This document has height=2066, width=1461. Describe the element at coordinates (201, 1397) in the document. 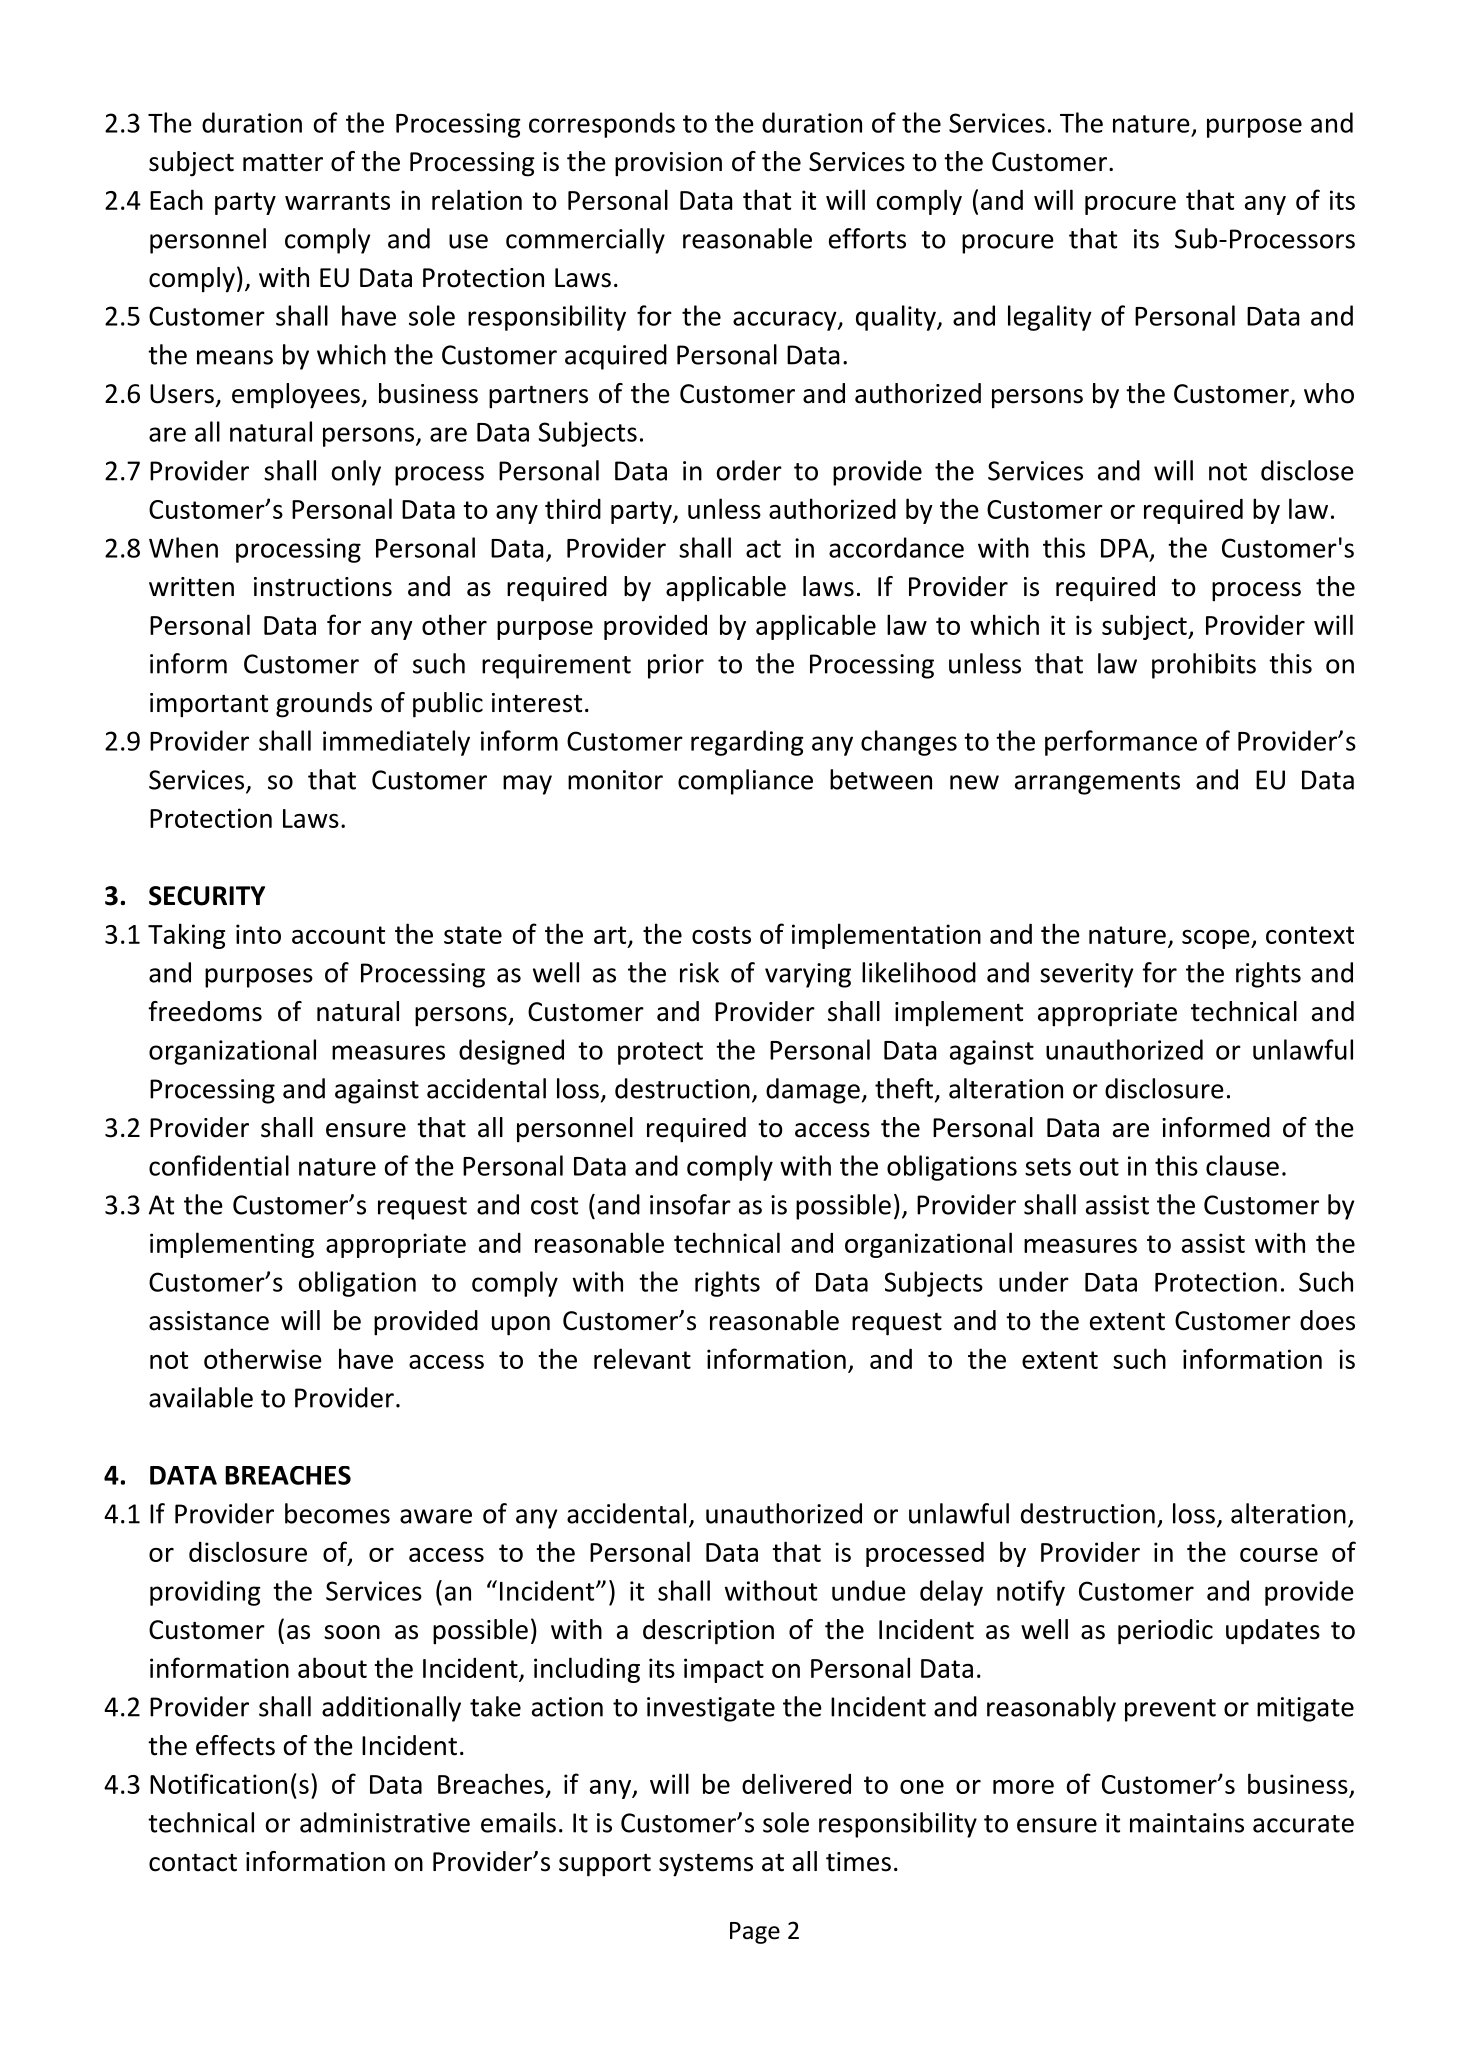

I see `available` at that location.
